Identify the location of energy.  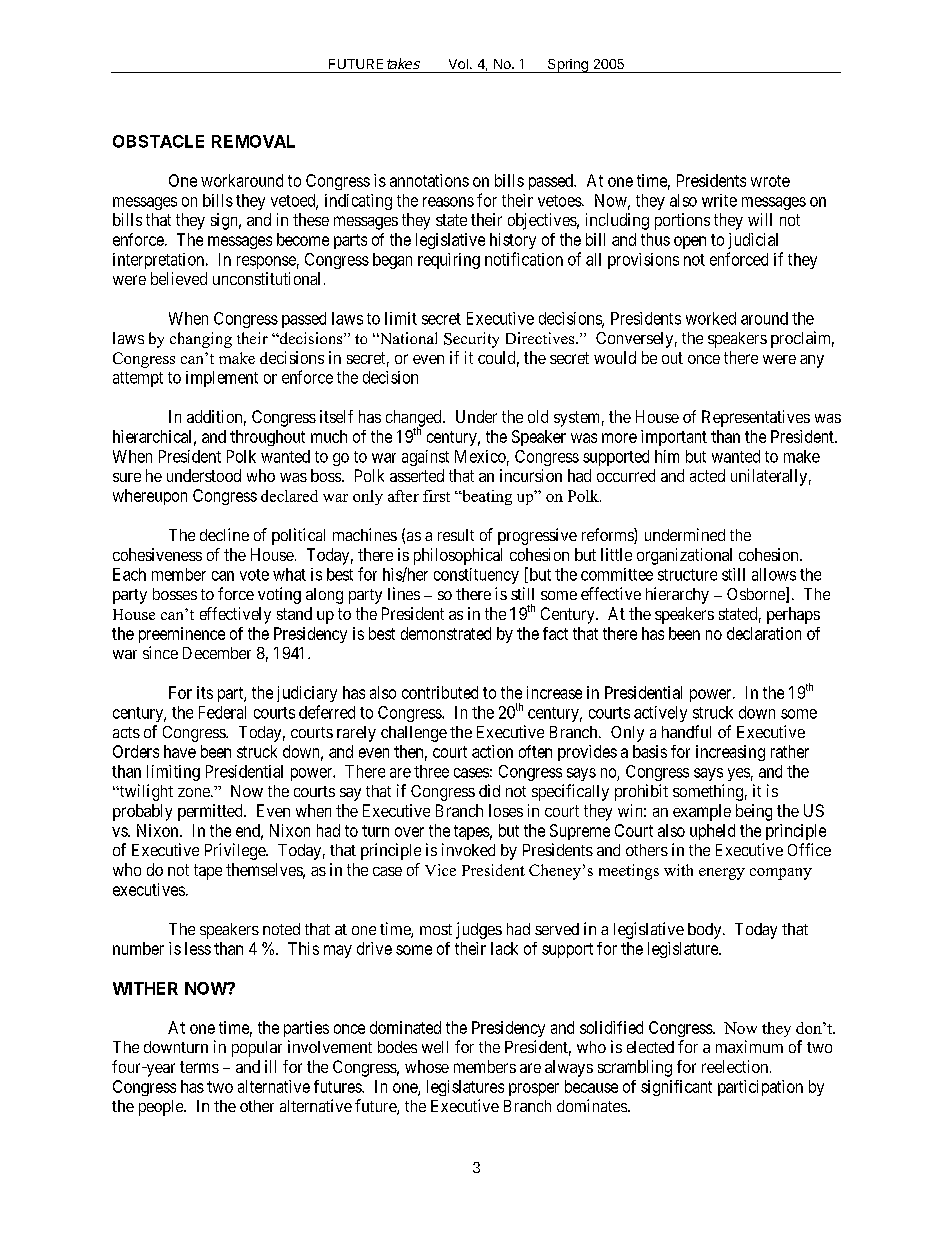
(722, 874).
